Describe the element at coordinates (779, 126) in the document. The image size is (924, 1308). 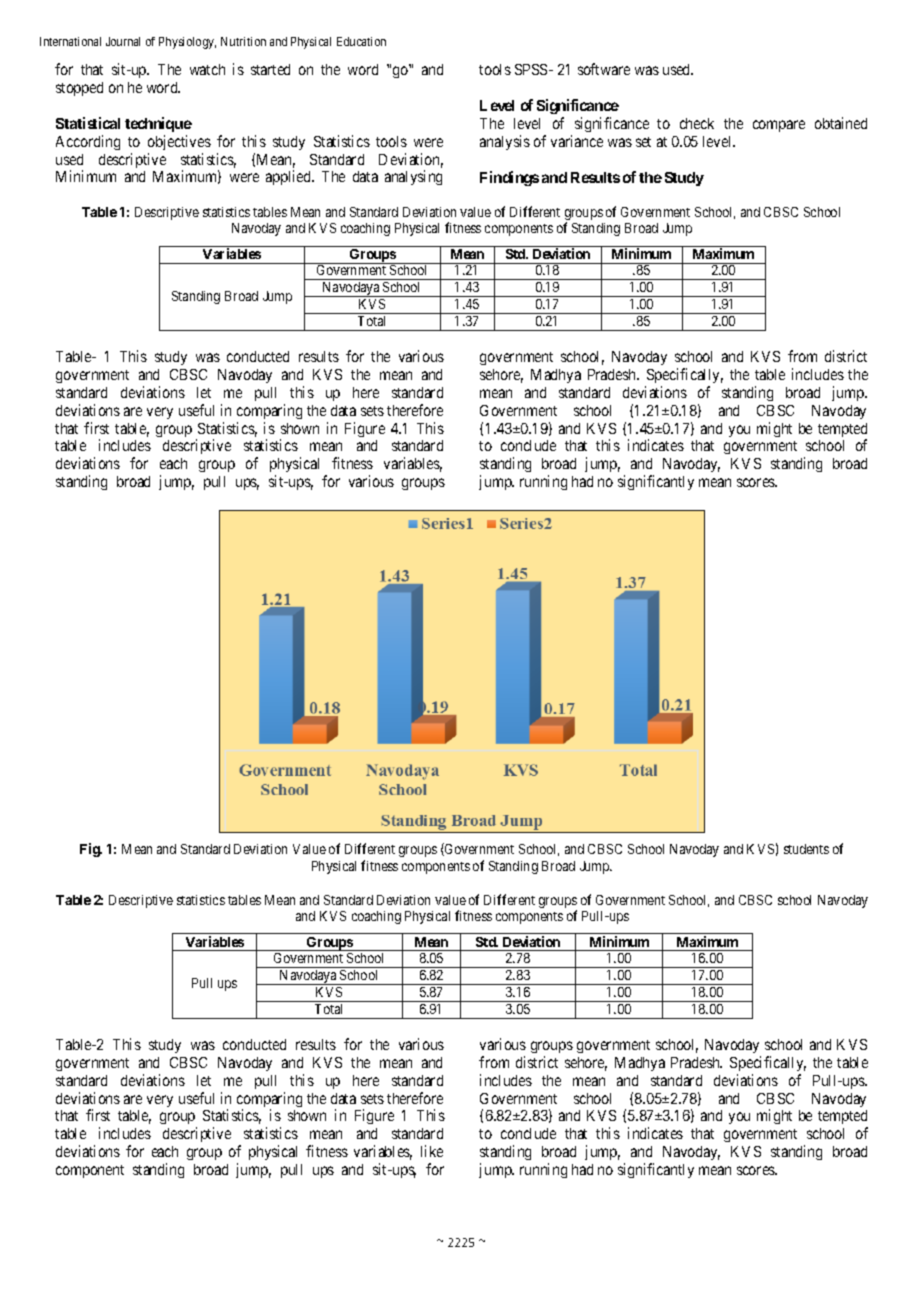
I see `compare` at that location.
